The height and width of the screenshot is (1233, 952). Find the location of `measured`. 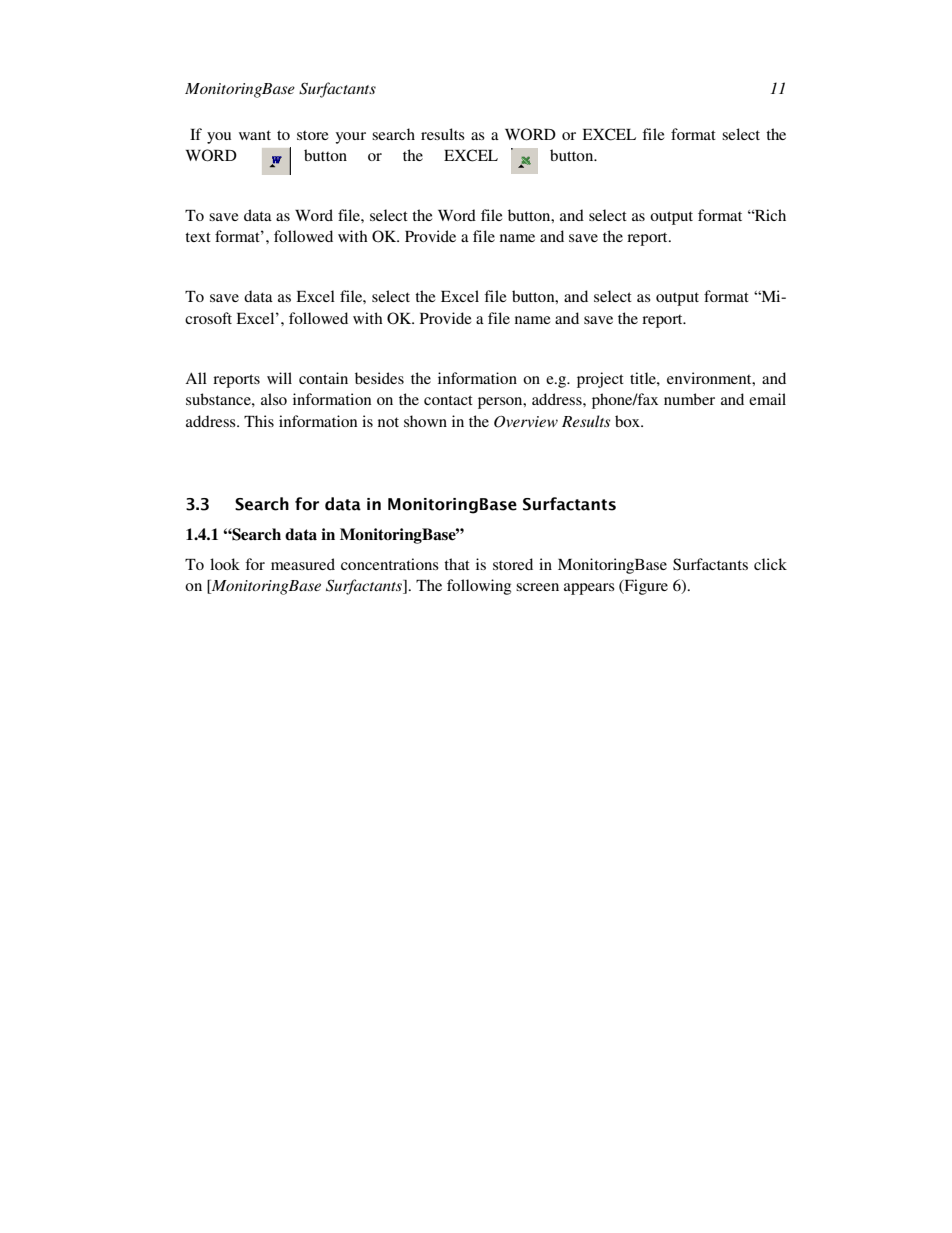

measured is located at coordinates (303, 564).
